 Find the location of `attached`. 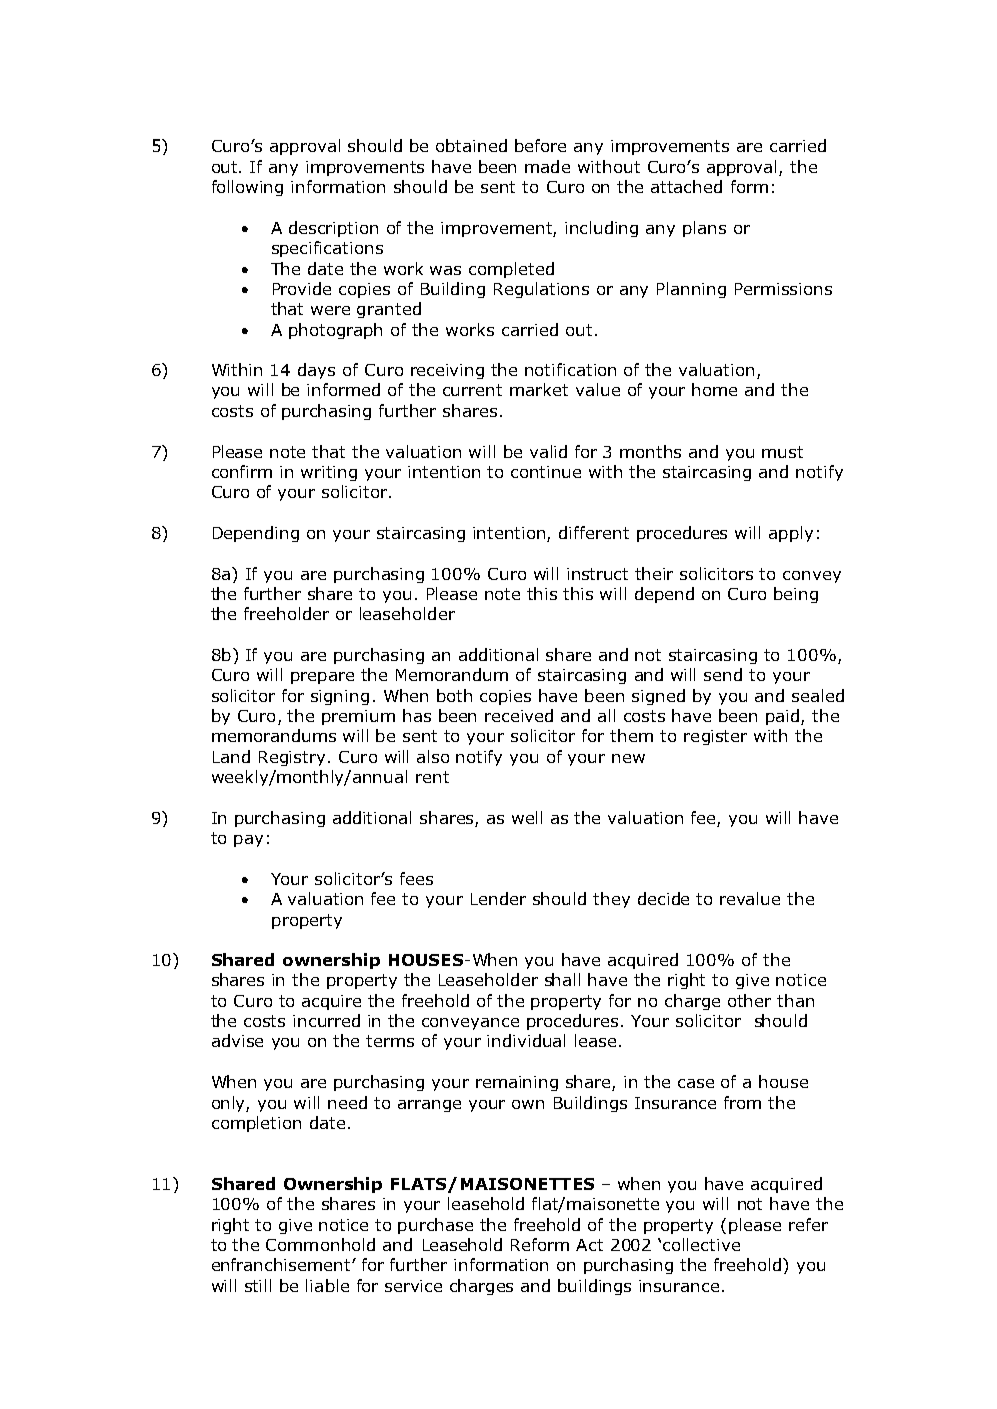

attached is located at coordinates (686, 186).
